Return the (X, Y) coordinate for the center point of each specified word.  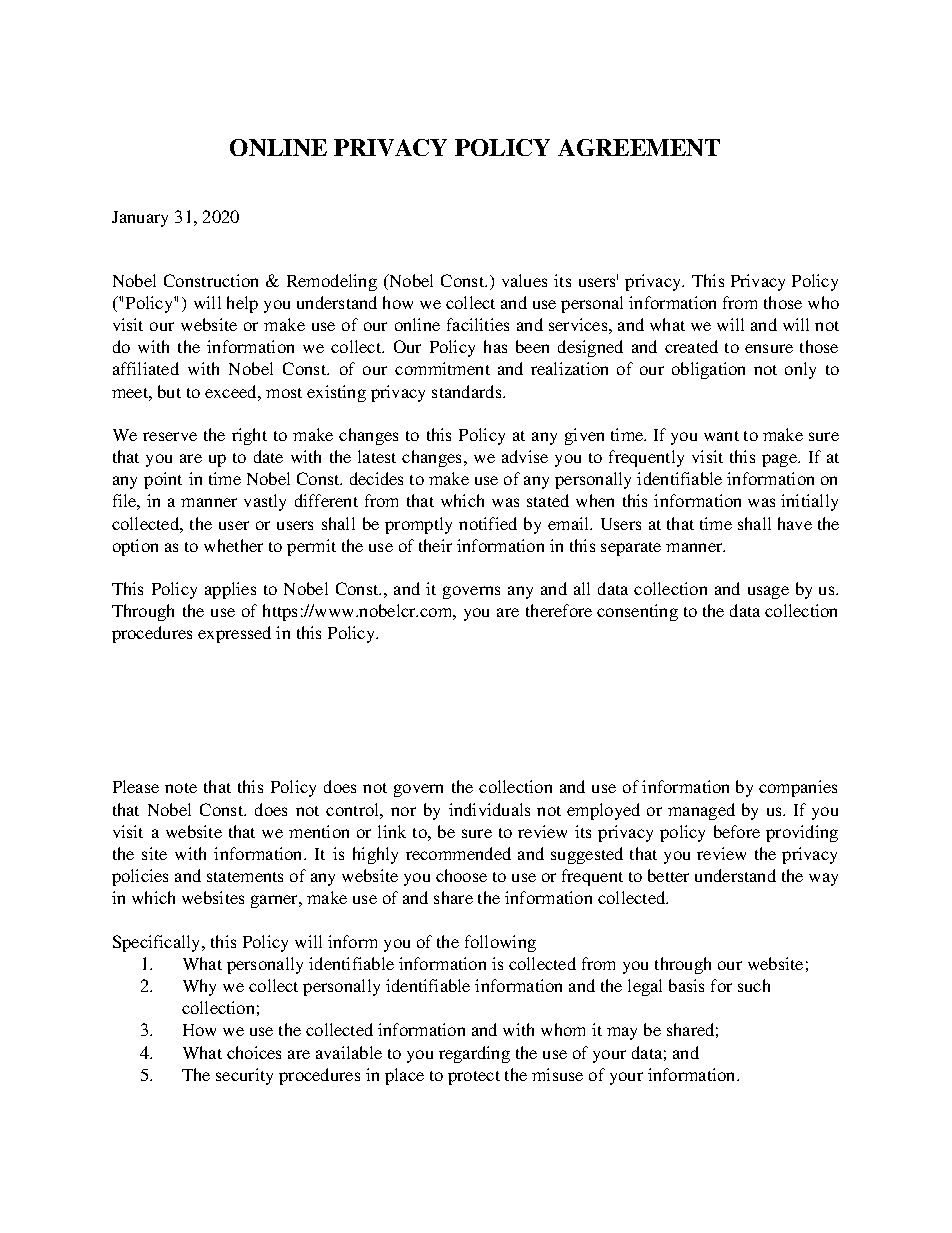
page (781, 460)
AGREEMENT (639, 147)
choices (254, 1052)
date (268, 456)
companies (798, 788)
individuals (489, 809)
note (181, 788)
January (140, 219)
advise (525, 456)
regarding (474, 1054)
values (524, 280)
